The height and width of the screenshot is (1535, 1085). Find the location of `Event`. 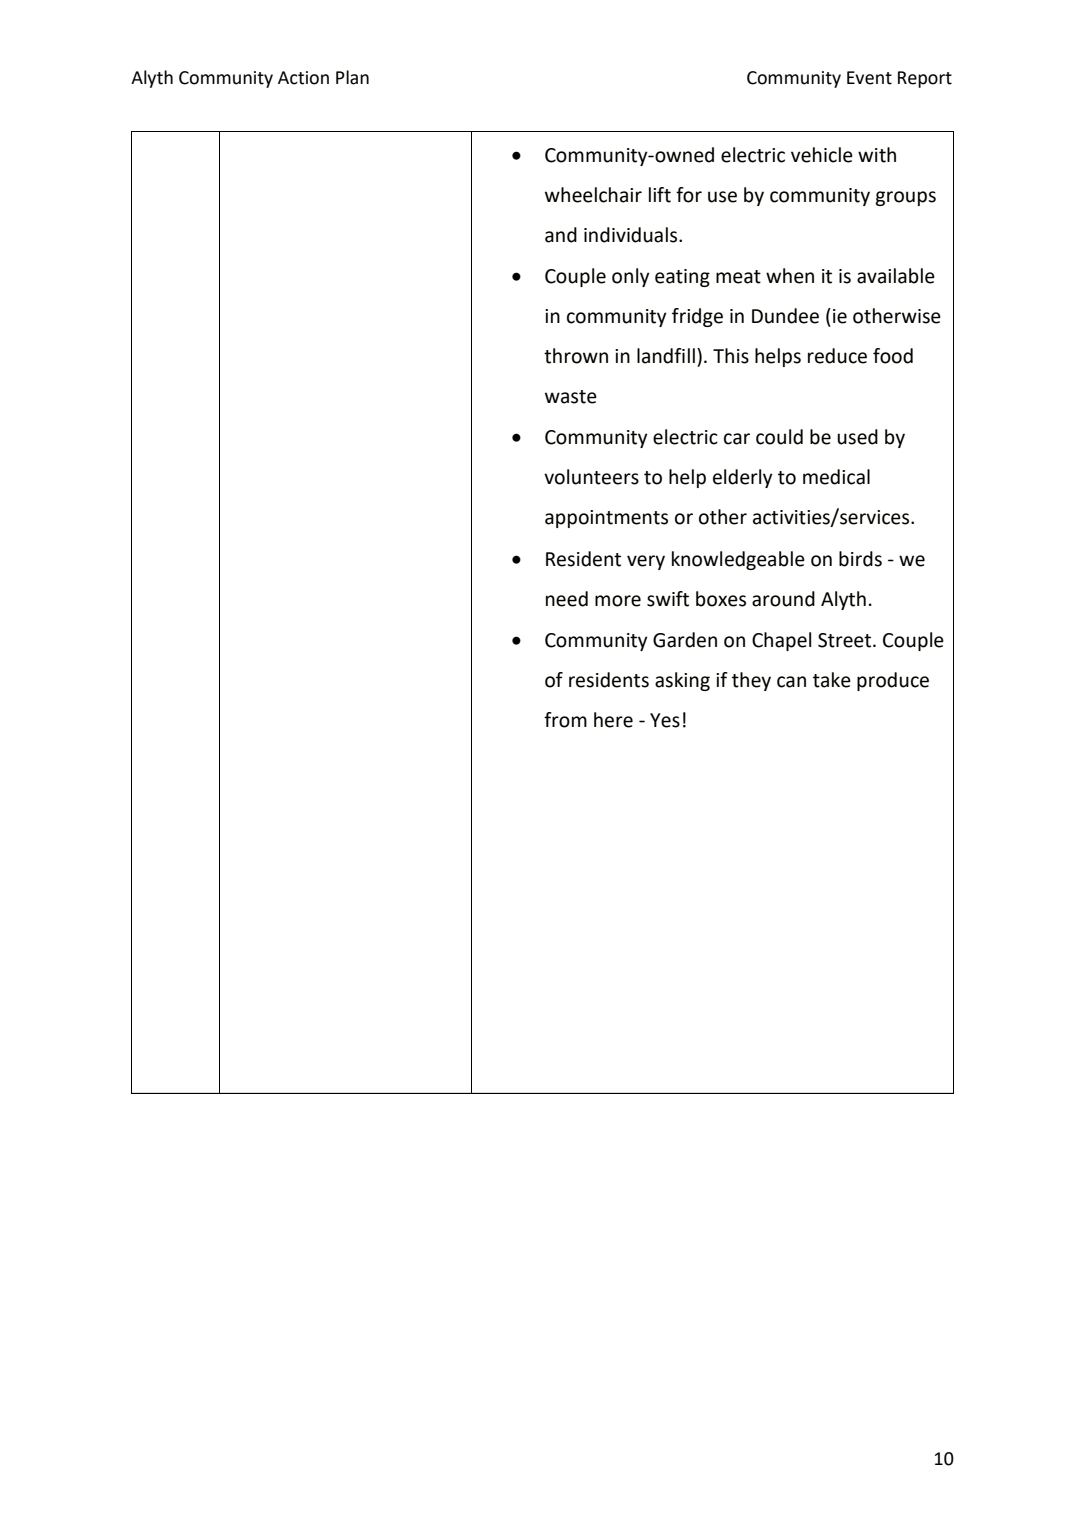

Event is located at coordinates (869, 78).
